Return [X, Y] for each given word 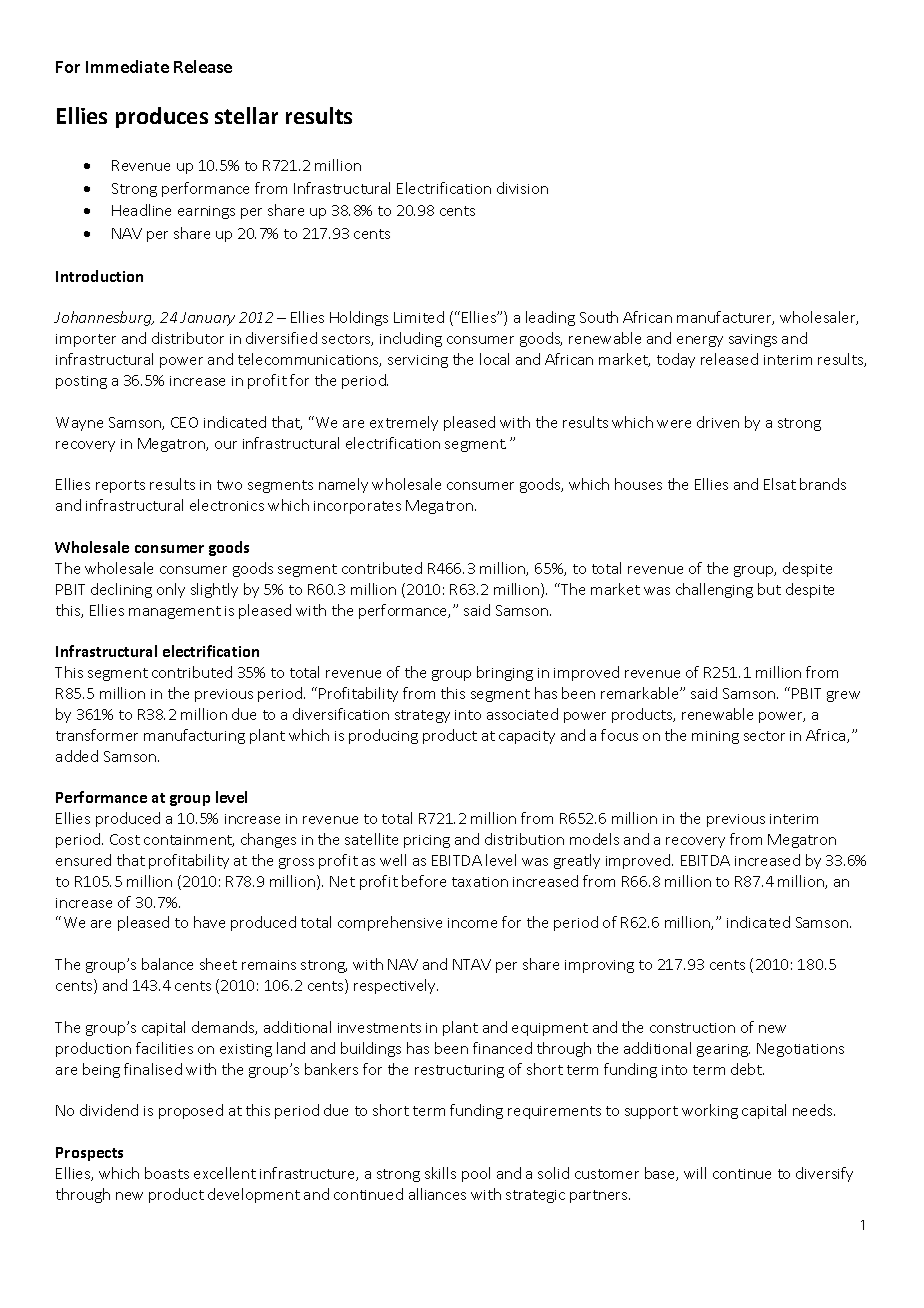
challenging [714, 590]
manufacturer [725, 318]
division [522, 188]
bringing [505, 673]
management [175, 612]
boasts [167, 1173]
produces [162, 117]
